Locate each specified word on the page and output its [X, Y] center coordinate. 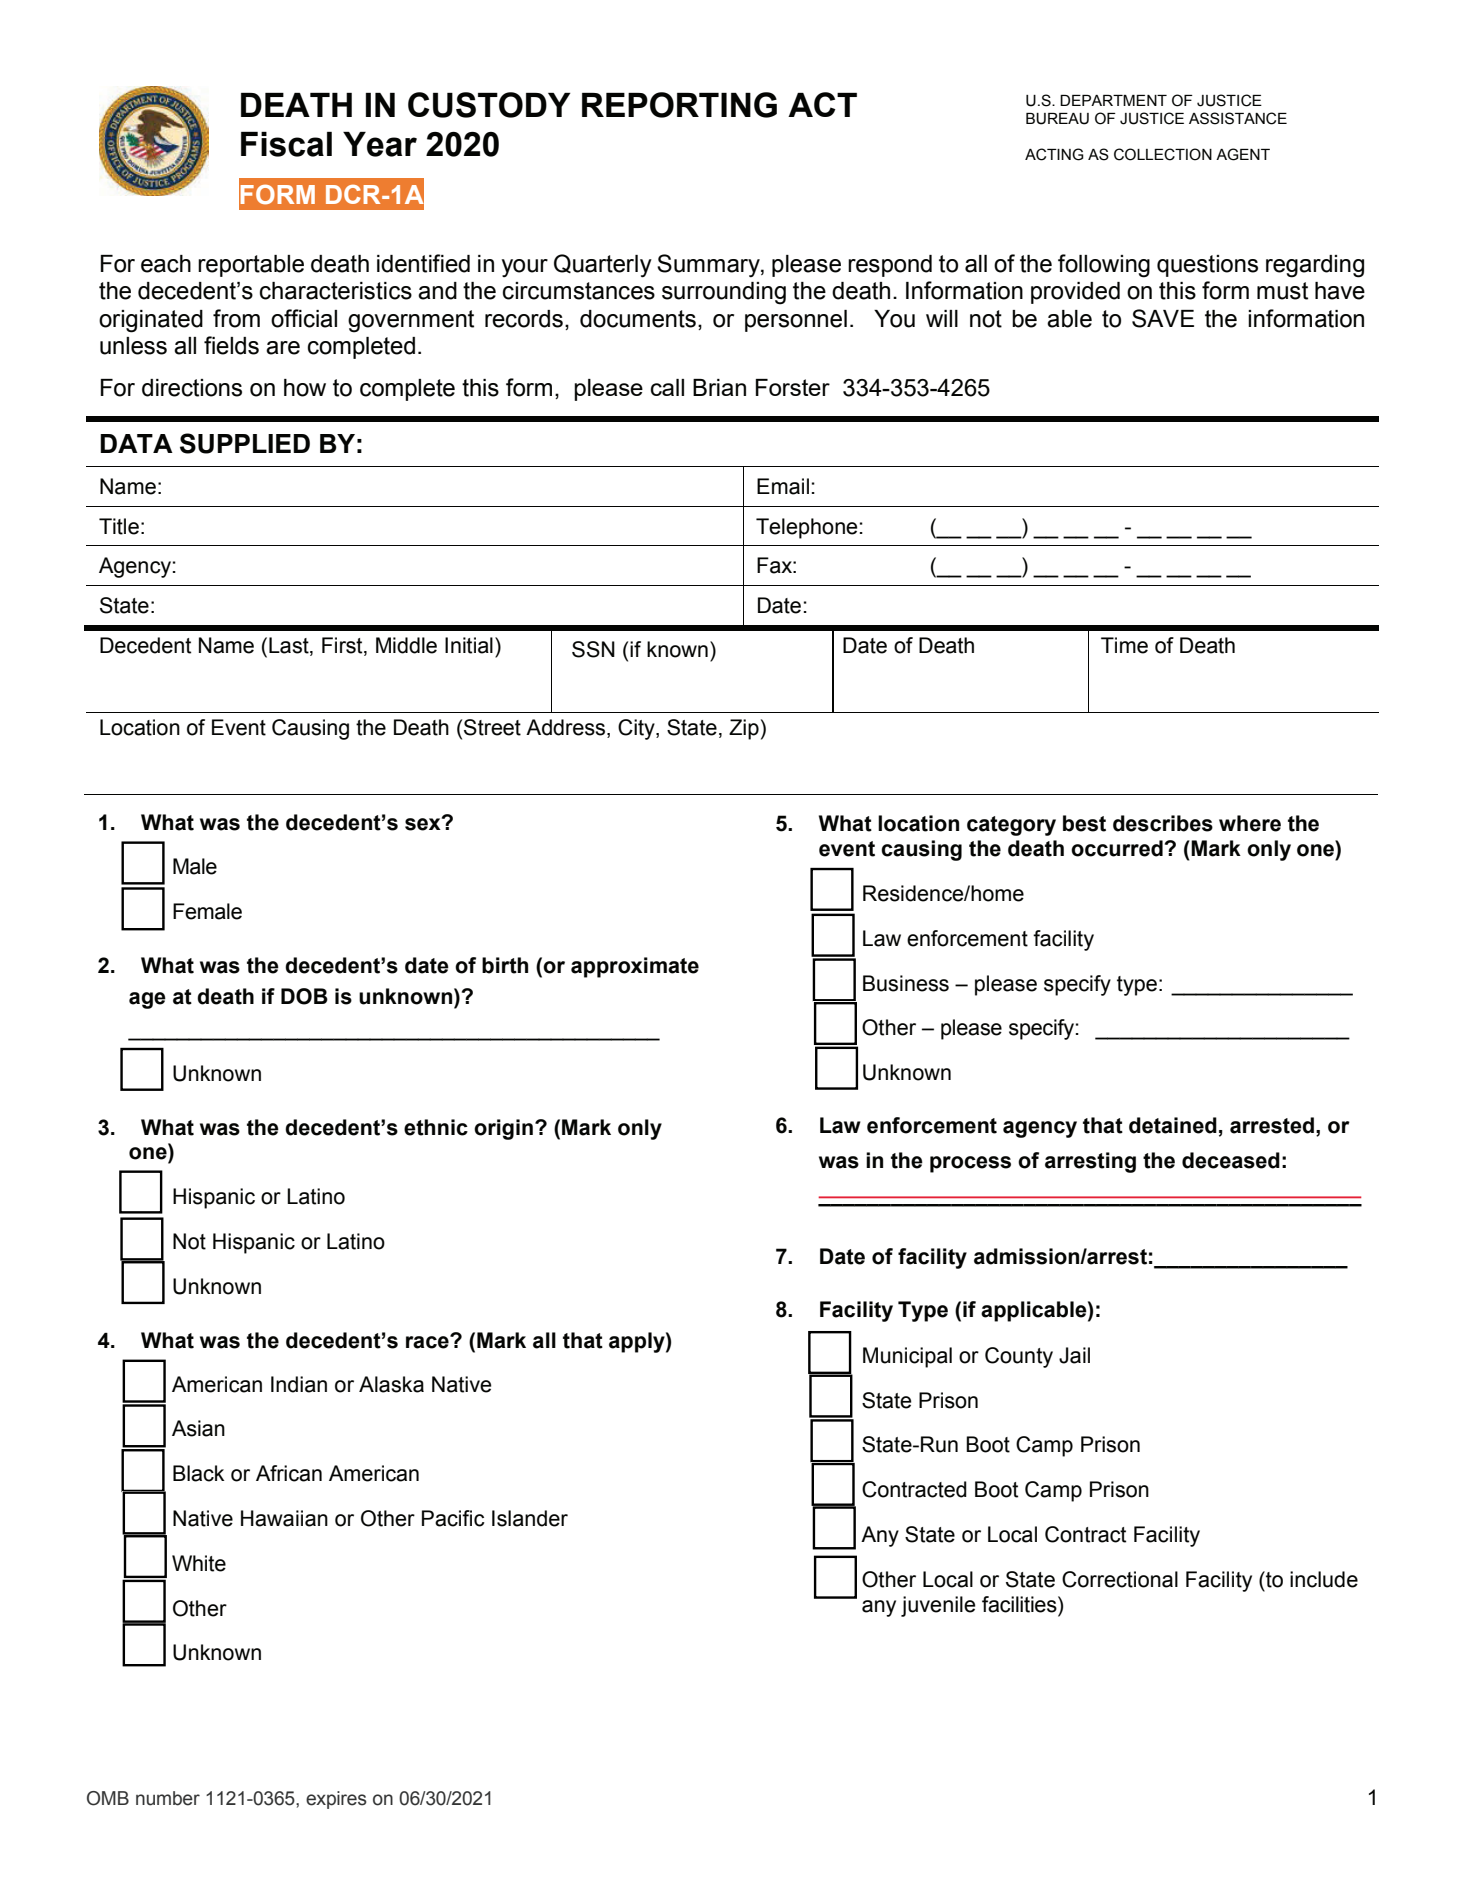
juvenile [938, 1606]
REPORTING [679, 105]
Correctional [1120, 1579]
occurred [1117, 848]
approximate [635, 967]
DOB [304, 996]
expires [336, 1800]
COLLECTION [1163, 154]
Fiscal [286, 144]
